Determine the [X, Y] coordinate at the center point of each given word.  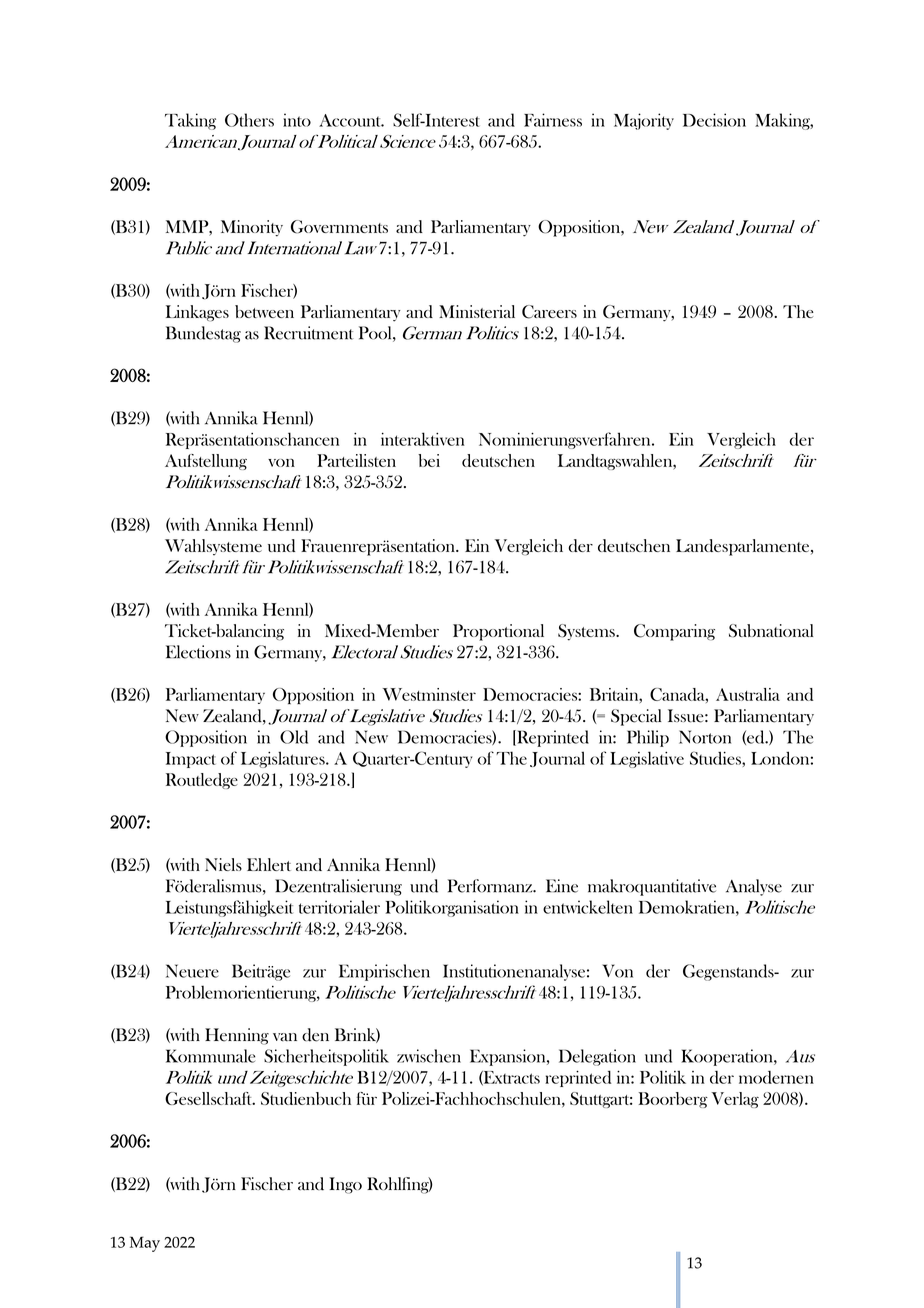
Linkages [197, 313]
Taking [190, 121]
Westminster [429, 694]
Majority [644, 121]
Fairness [553, 120]
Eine [562, 886]
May [145, 1244]
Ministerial [477, 311]
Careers [549, 312]
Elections [198, 652]
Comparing [674, 632]
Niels [223, 864]
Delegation [597, 1057]
